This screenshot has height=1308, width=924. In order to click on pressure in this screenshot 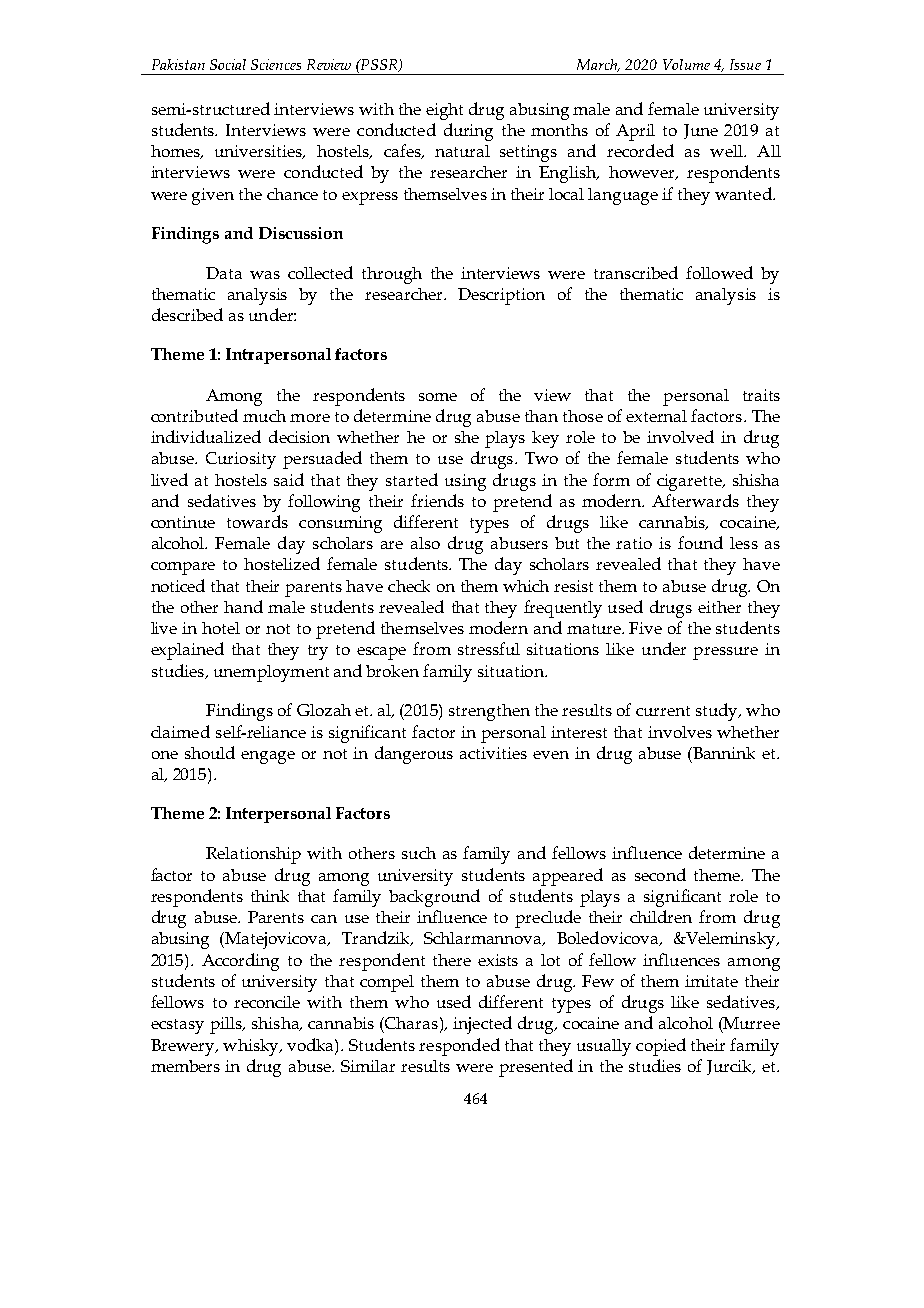, I will do `click(725, 653)`.
